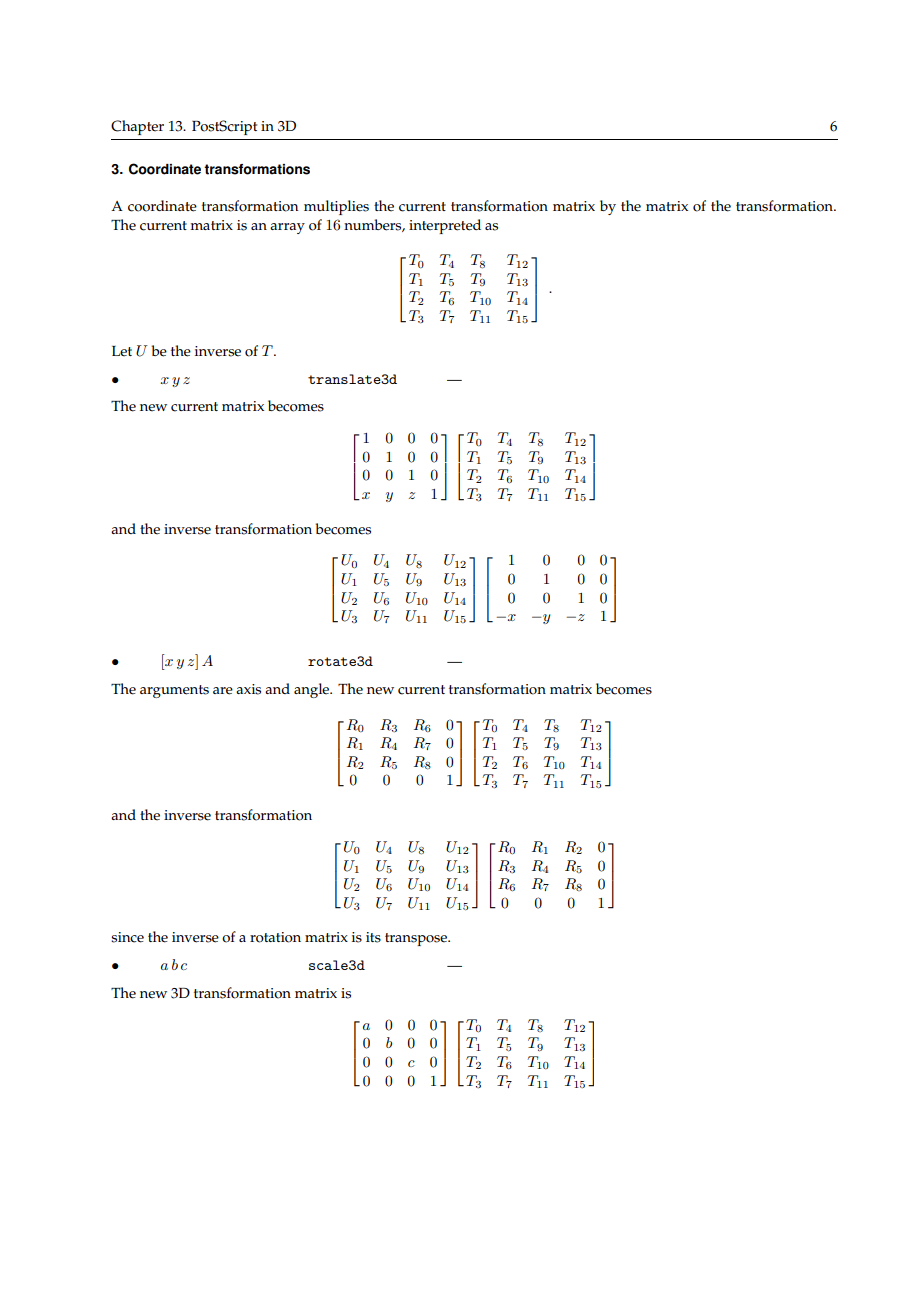 The height and width of the screenshot is (1307, 924). Describe the element at coordinates (287, 228) in the screenshot. I see `array` at that location.
